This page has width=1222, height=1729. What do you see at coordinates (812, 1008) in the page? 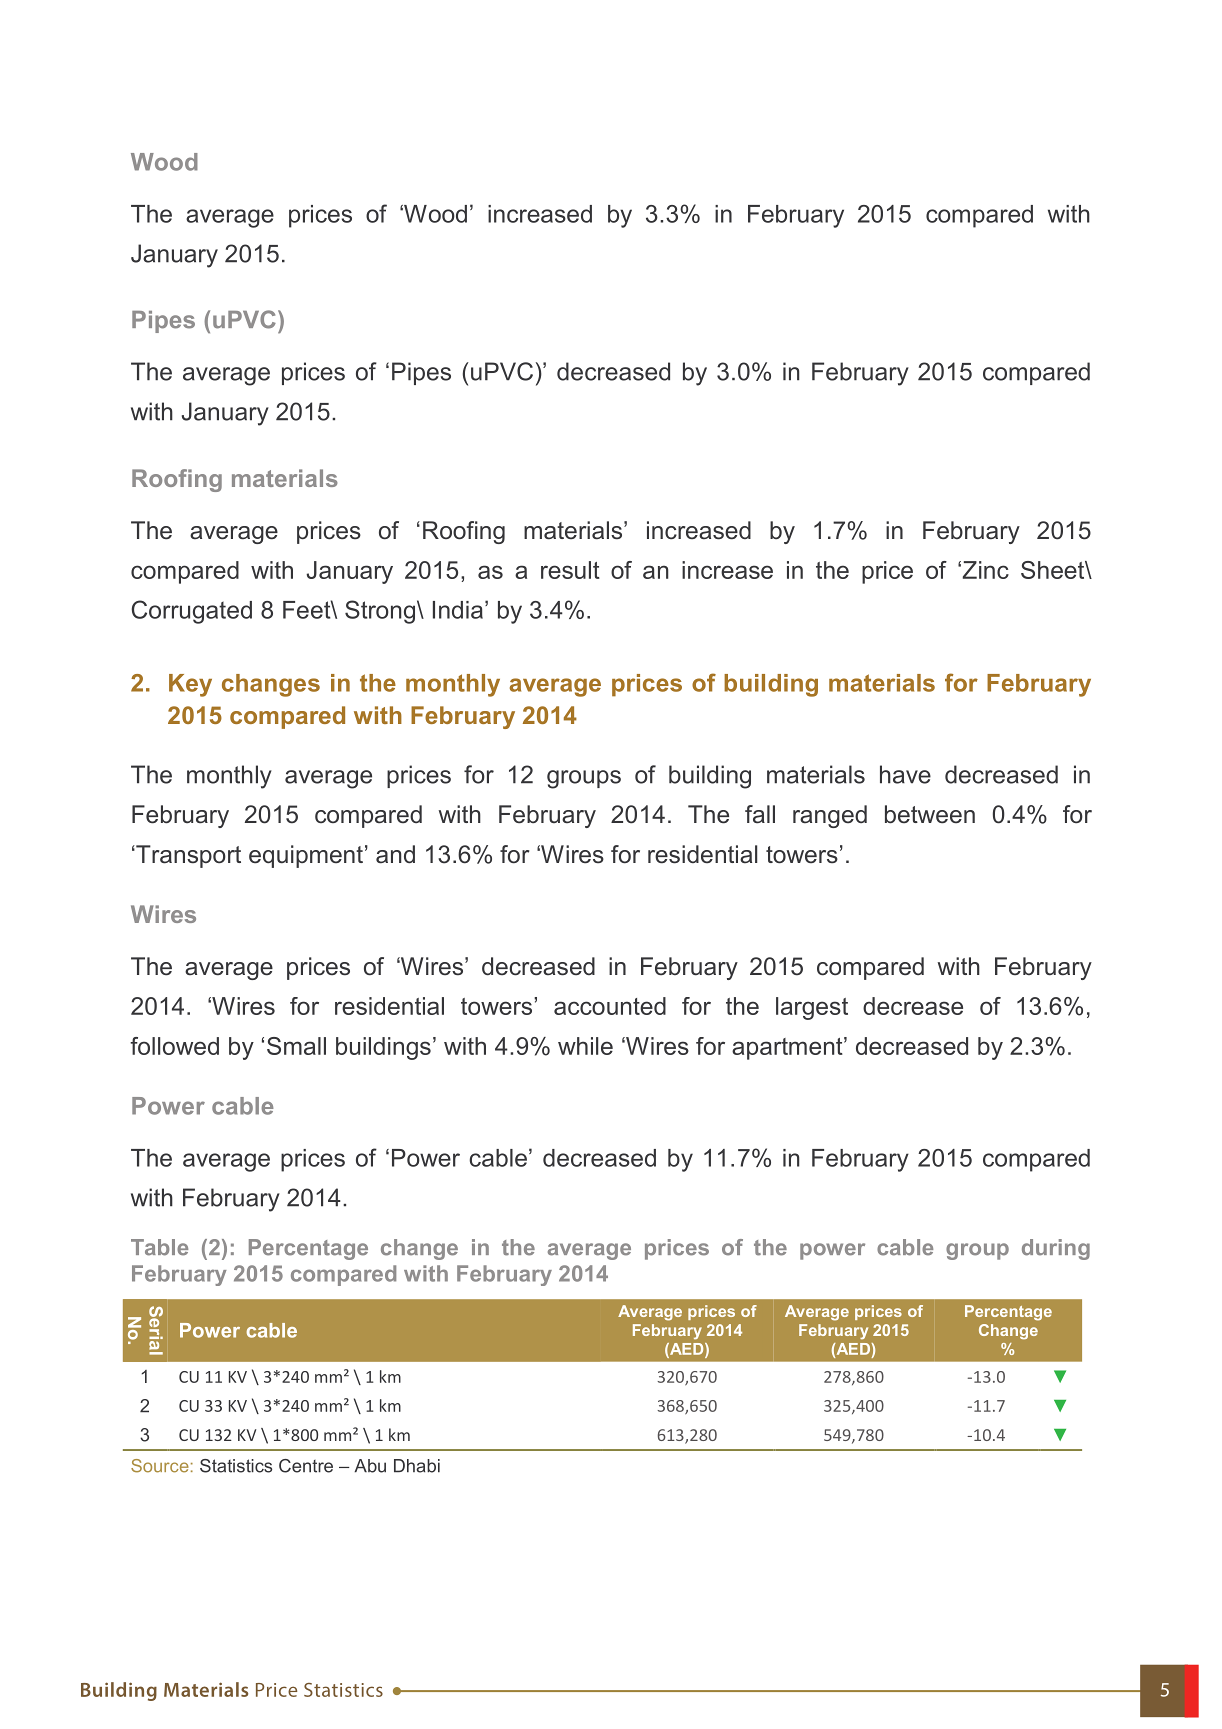
I see `largest` at bounding box center [812, 1008].
